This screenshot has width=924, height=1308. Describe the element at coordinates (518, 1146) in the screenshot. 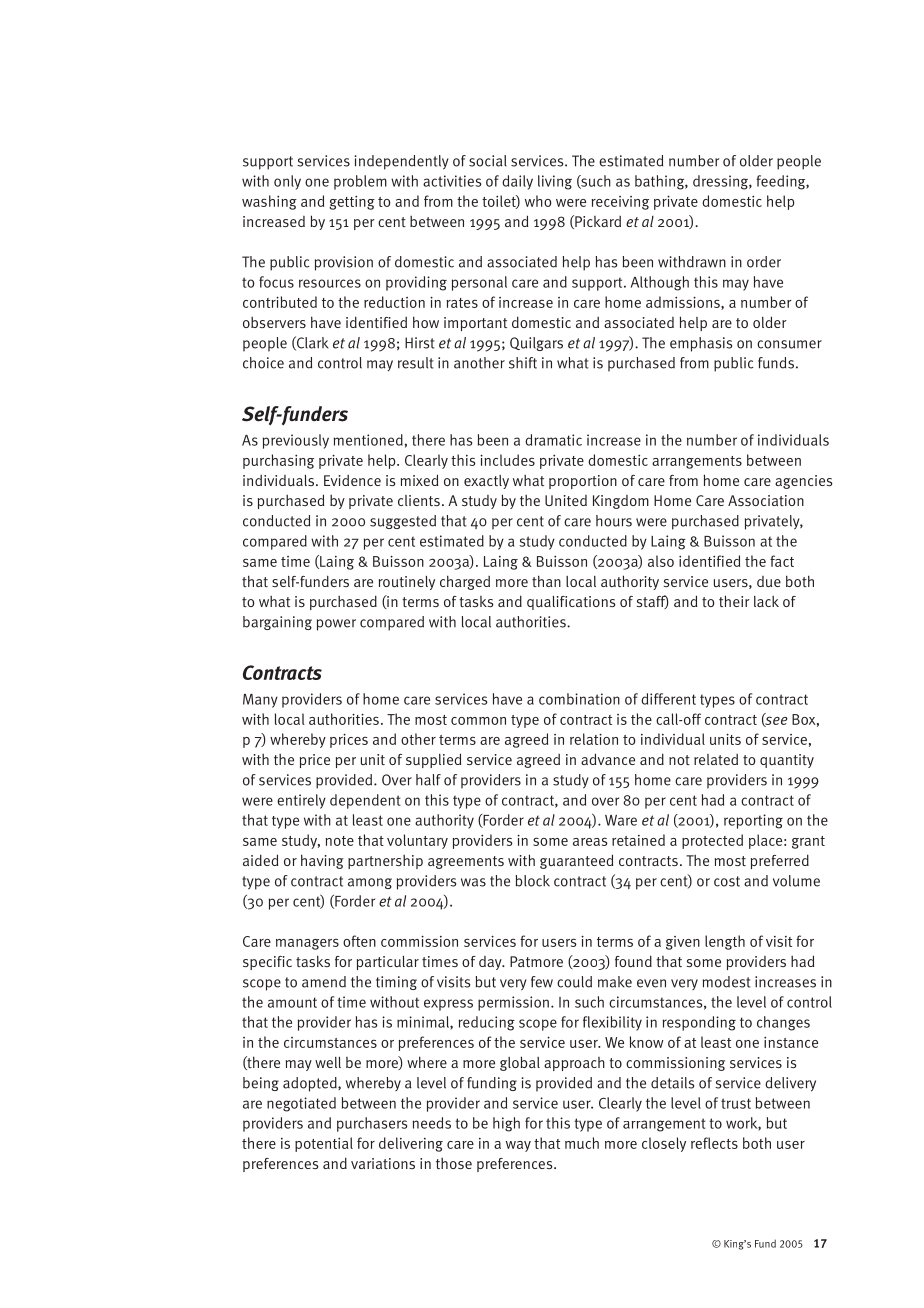

I see `way` at that location.
